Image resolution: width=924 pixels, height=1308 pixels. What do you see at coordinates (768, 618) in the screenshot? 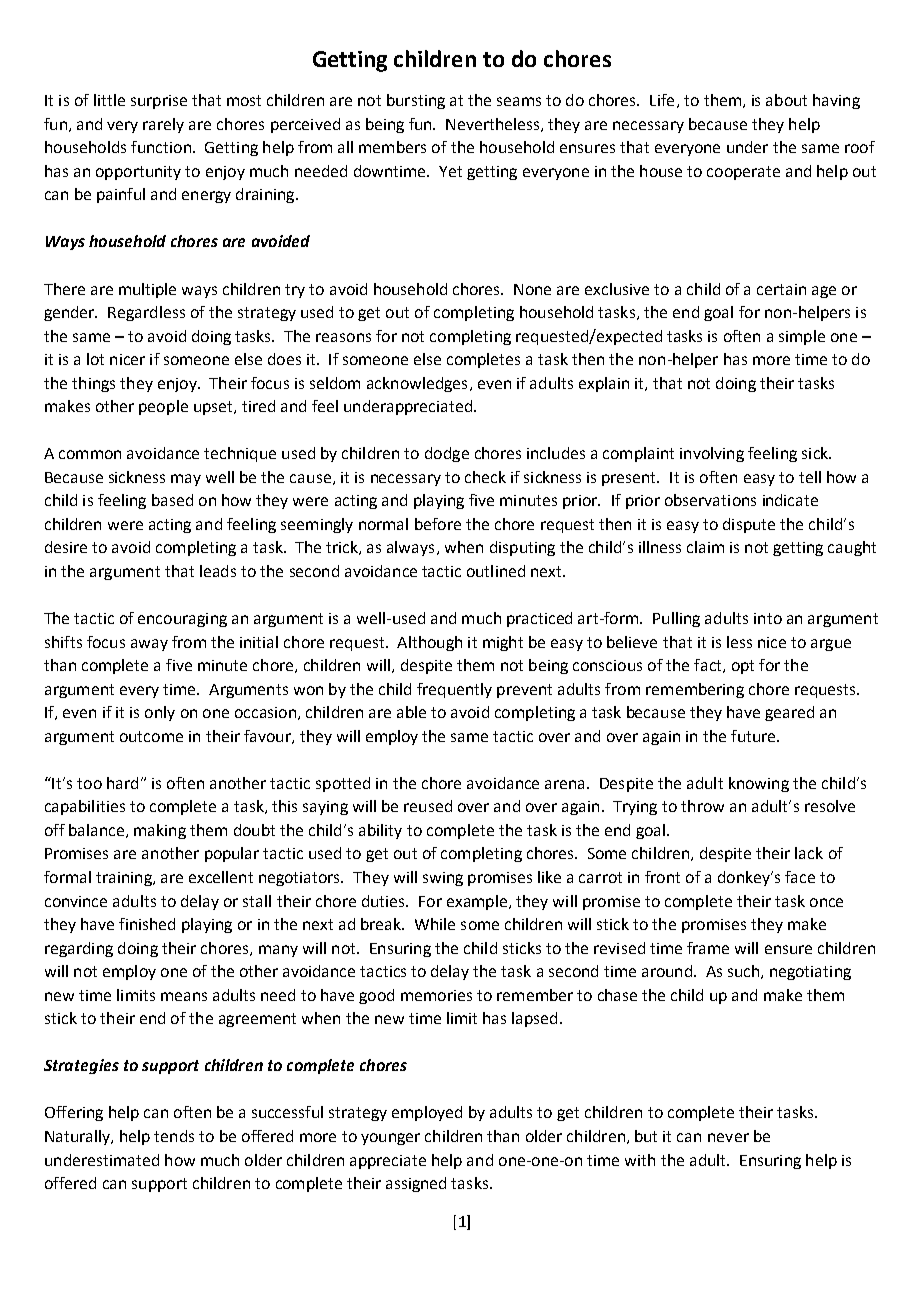
I see `into` at bounding box center [768, 618].
